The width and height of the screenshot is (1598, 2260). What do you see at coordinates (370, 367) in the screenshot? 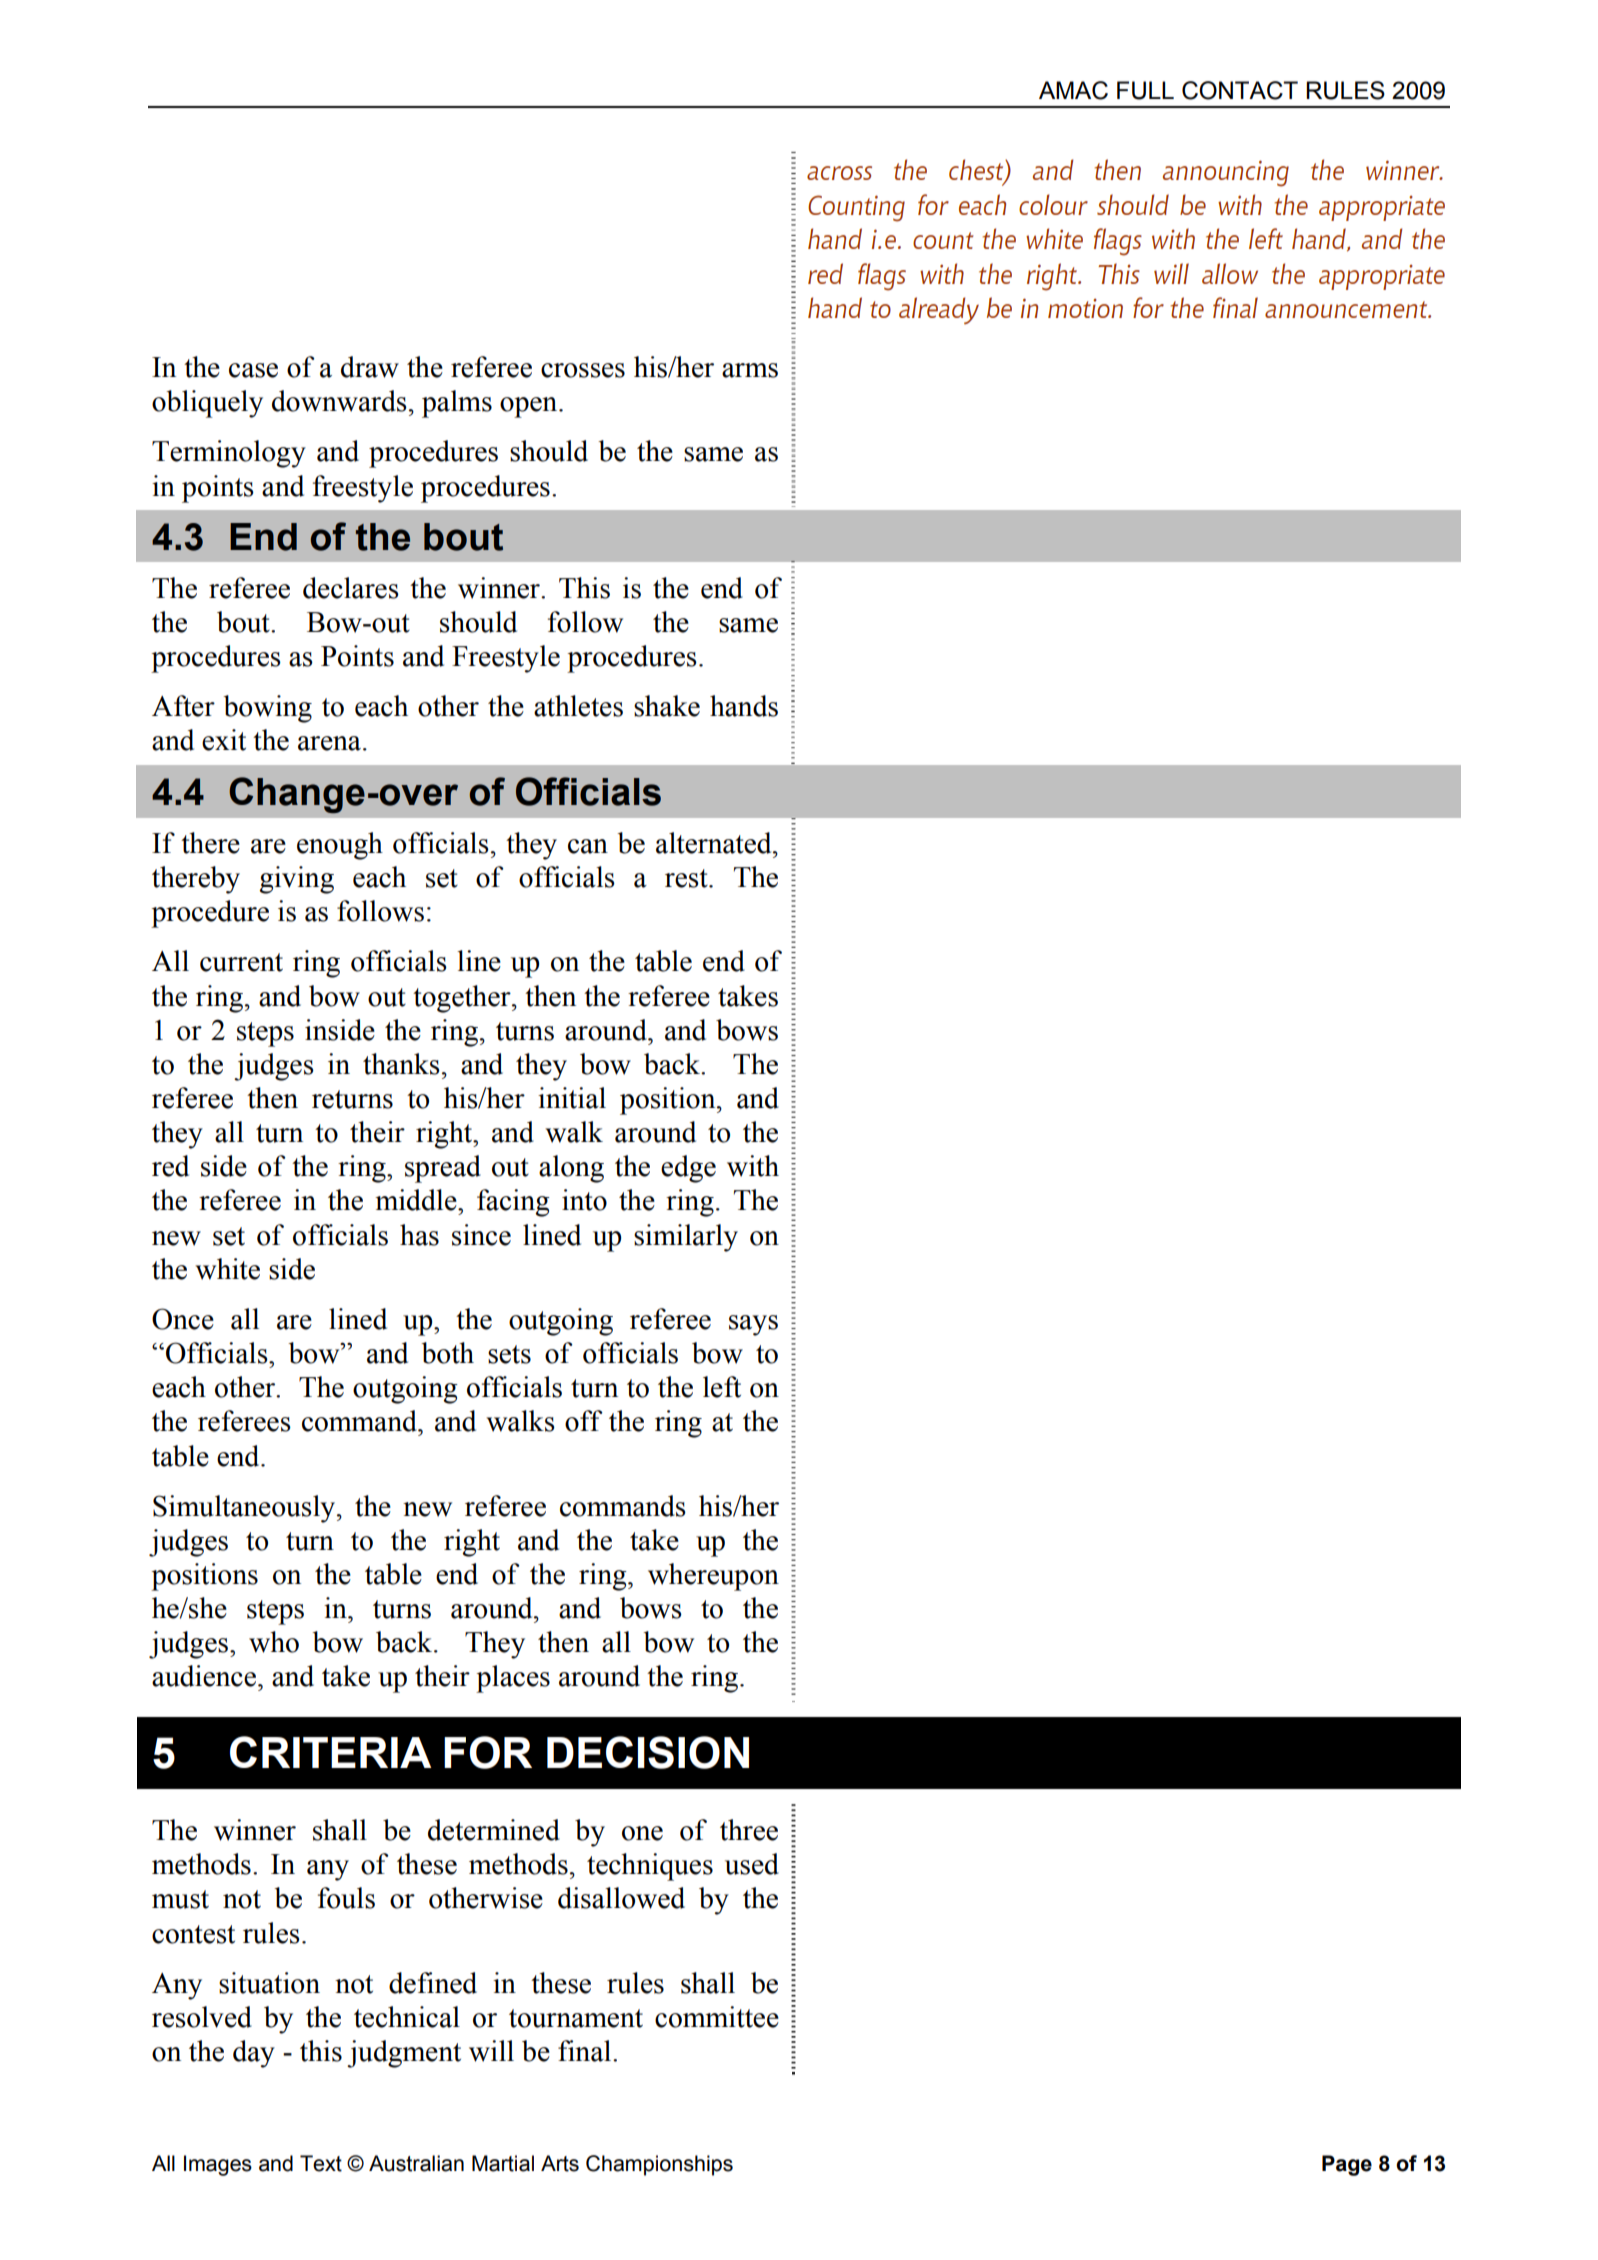
I see `draw` at bounding box center [370, 367].
